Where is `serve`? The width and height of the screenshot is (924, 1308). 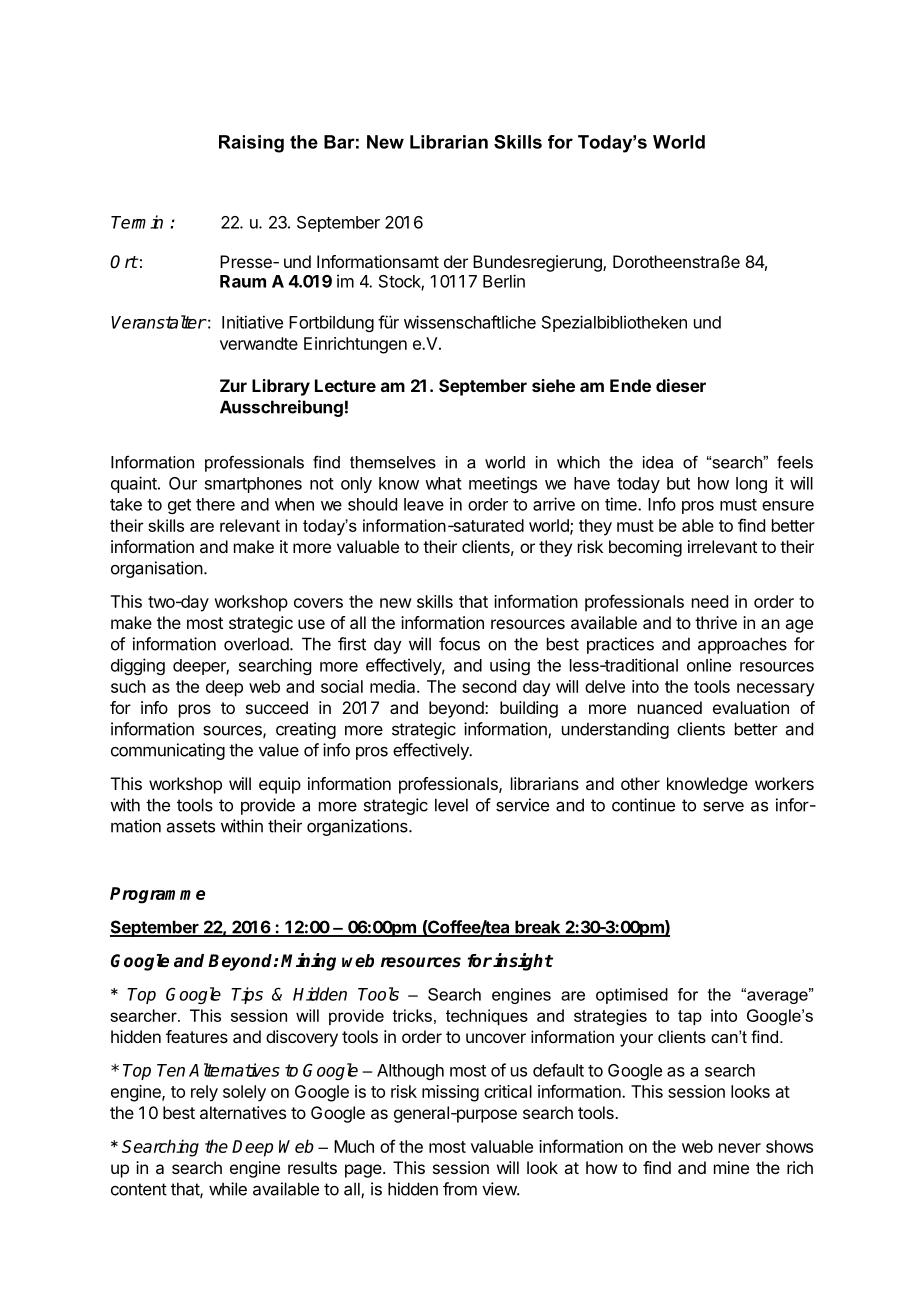 serve is located at coordinates (723, 807).
